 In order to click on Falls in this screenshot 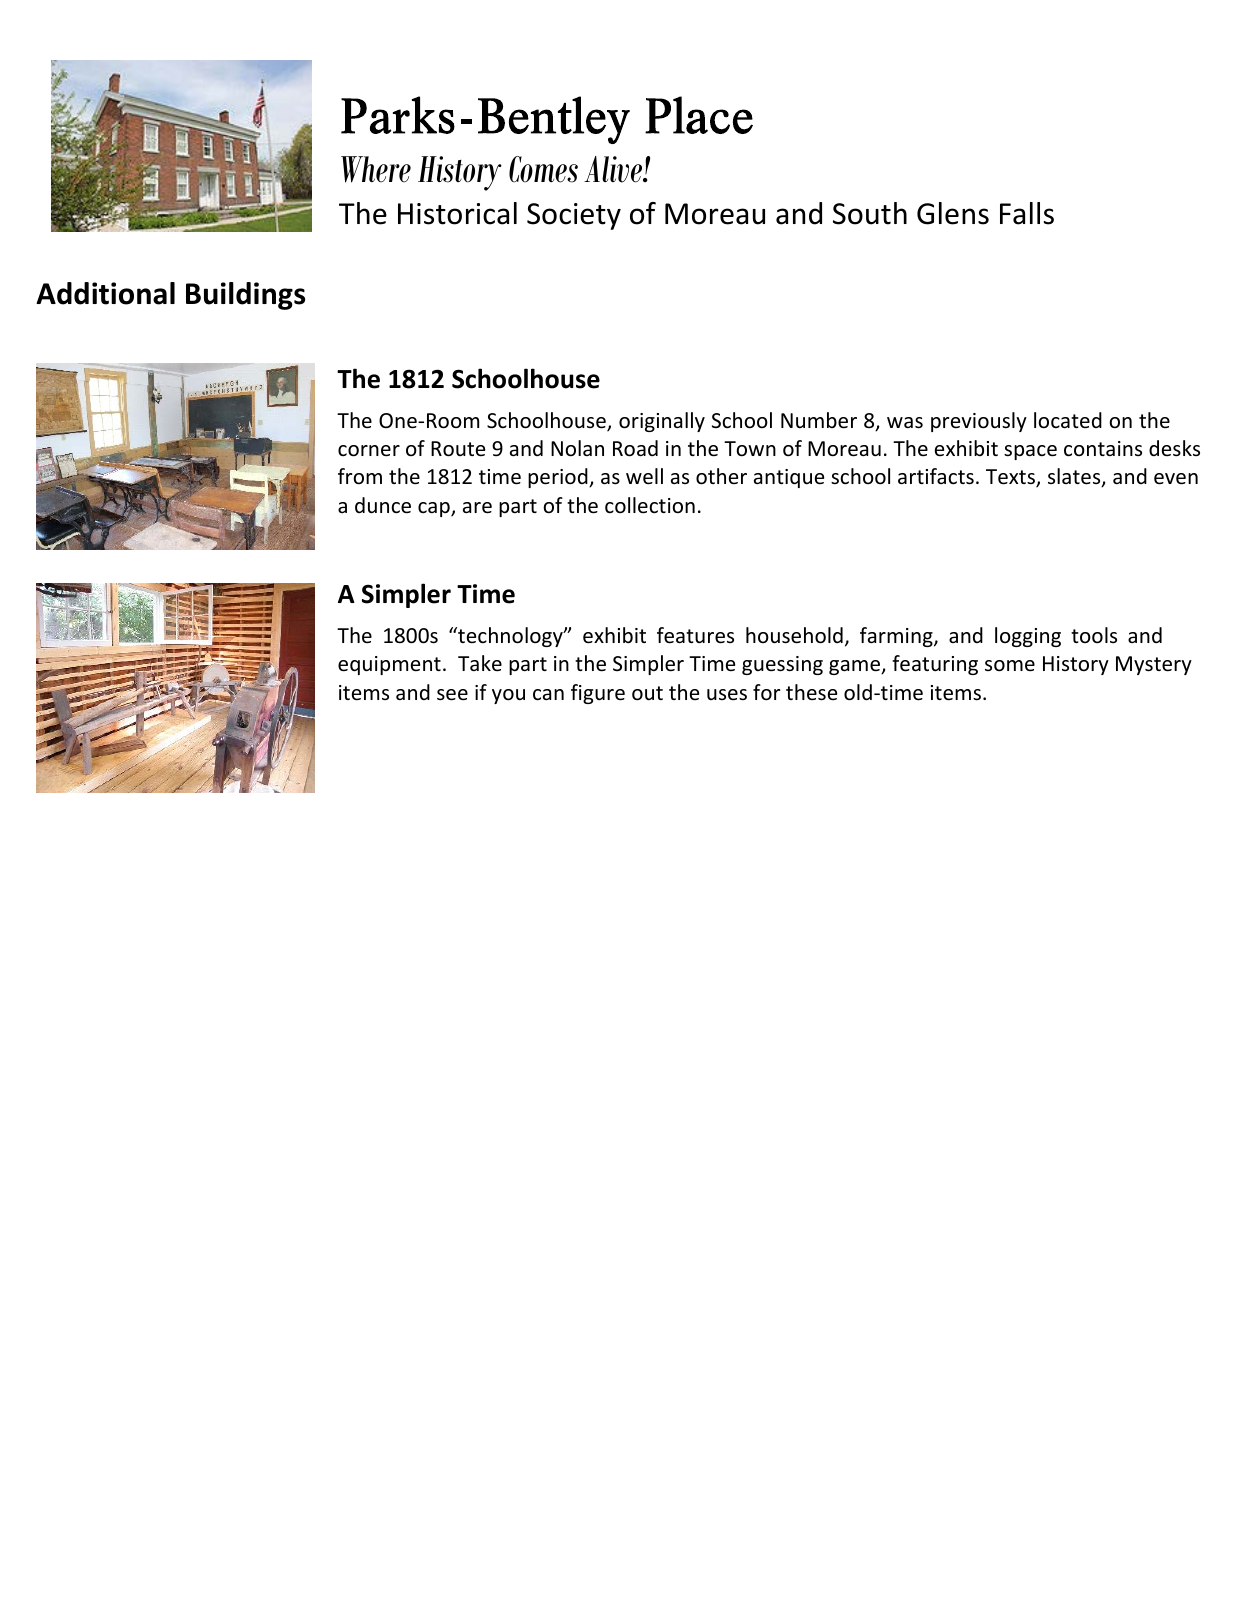, I will do `click(1027, 213)`.
